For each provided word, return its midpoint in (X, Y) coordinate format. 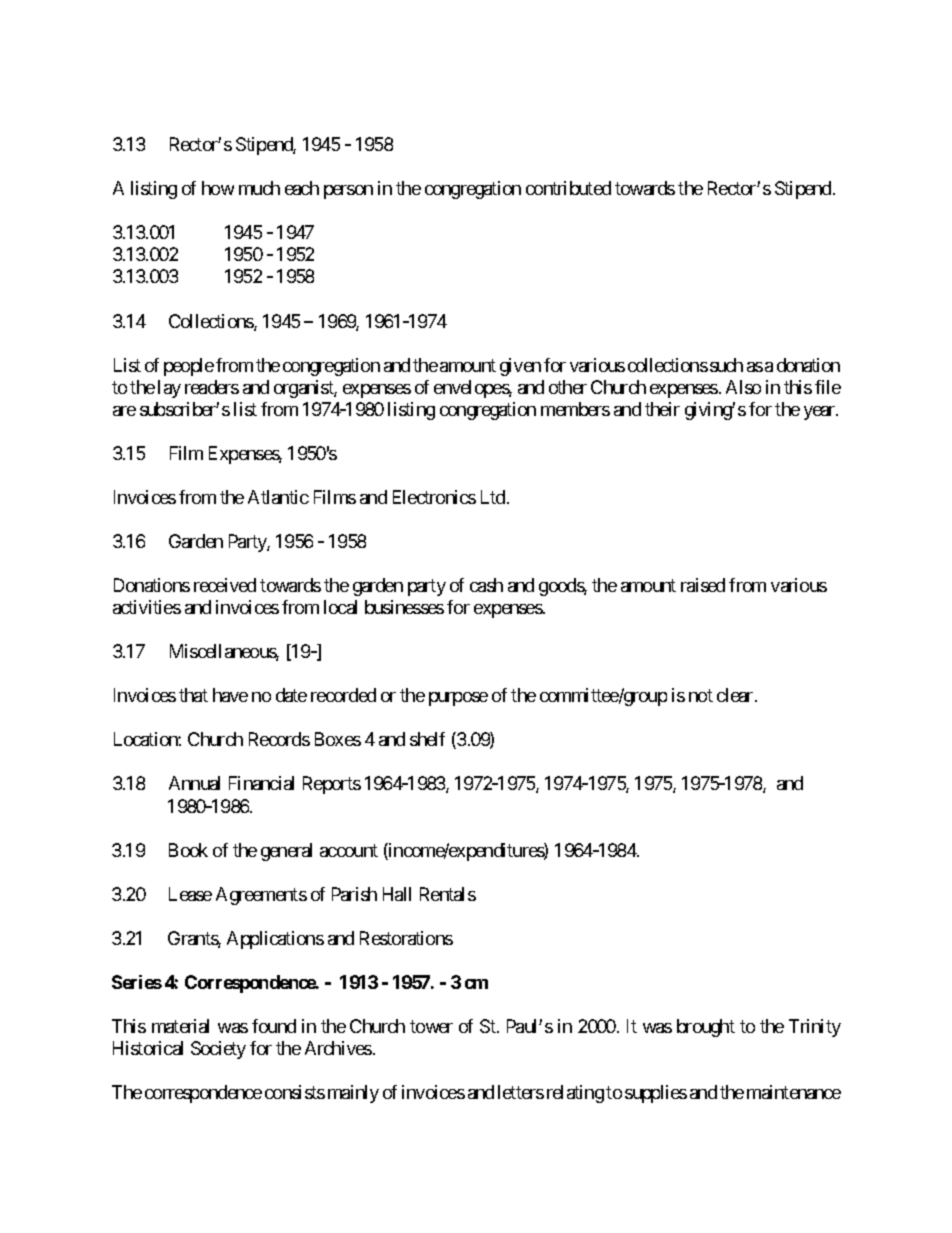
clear (736, 695)
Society (218, 1050)
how (218, 188)
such (726, 365)
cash (486, 585)
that (193, 695)
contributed (568, 188)
